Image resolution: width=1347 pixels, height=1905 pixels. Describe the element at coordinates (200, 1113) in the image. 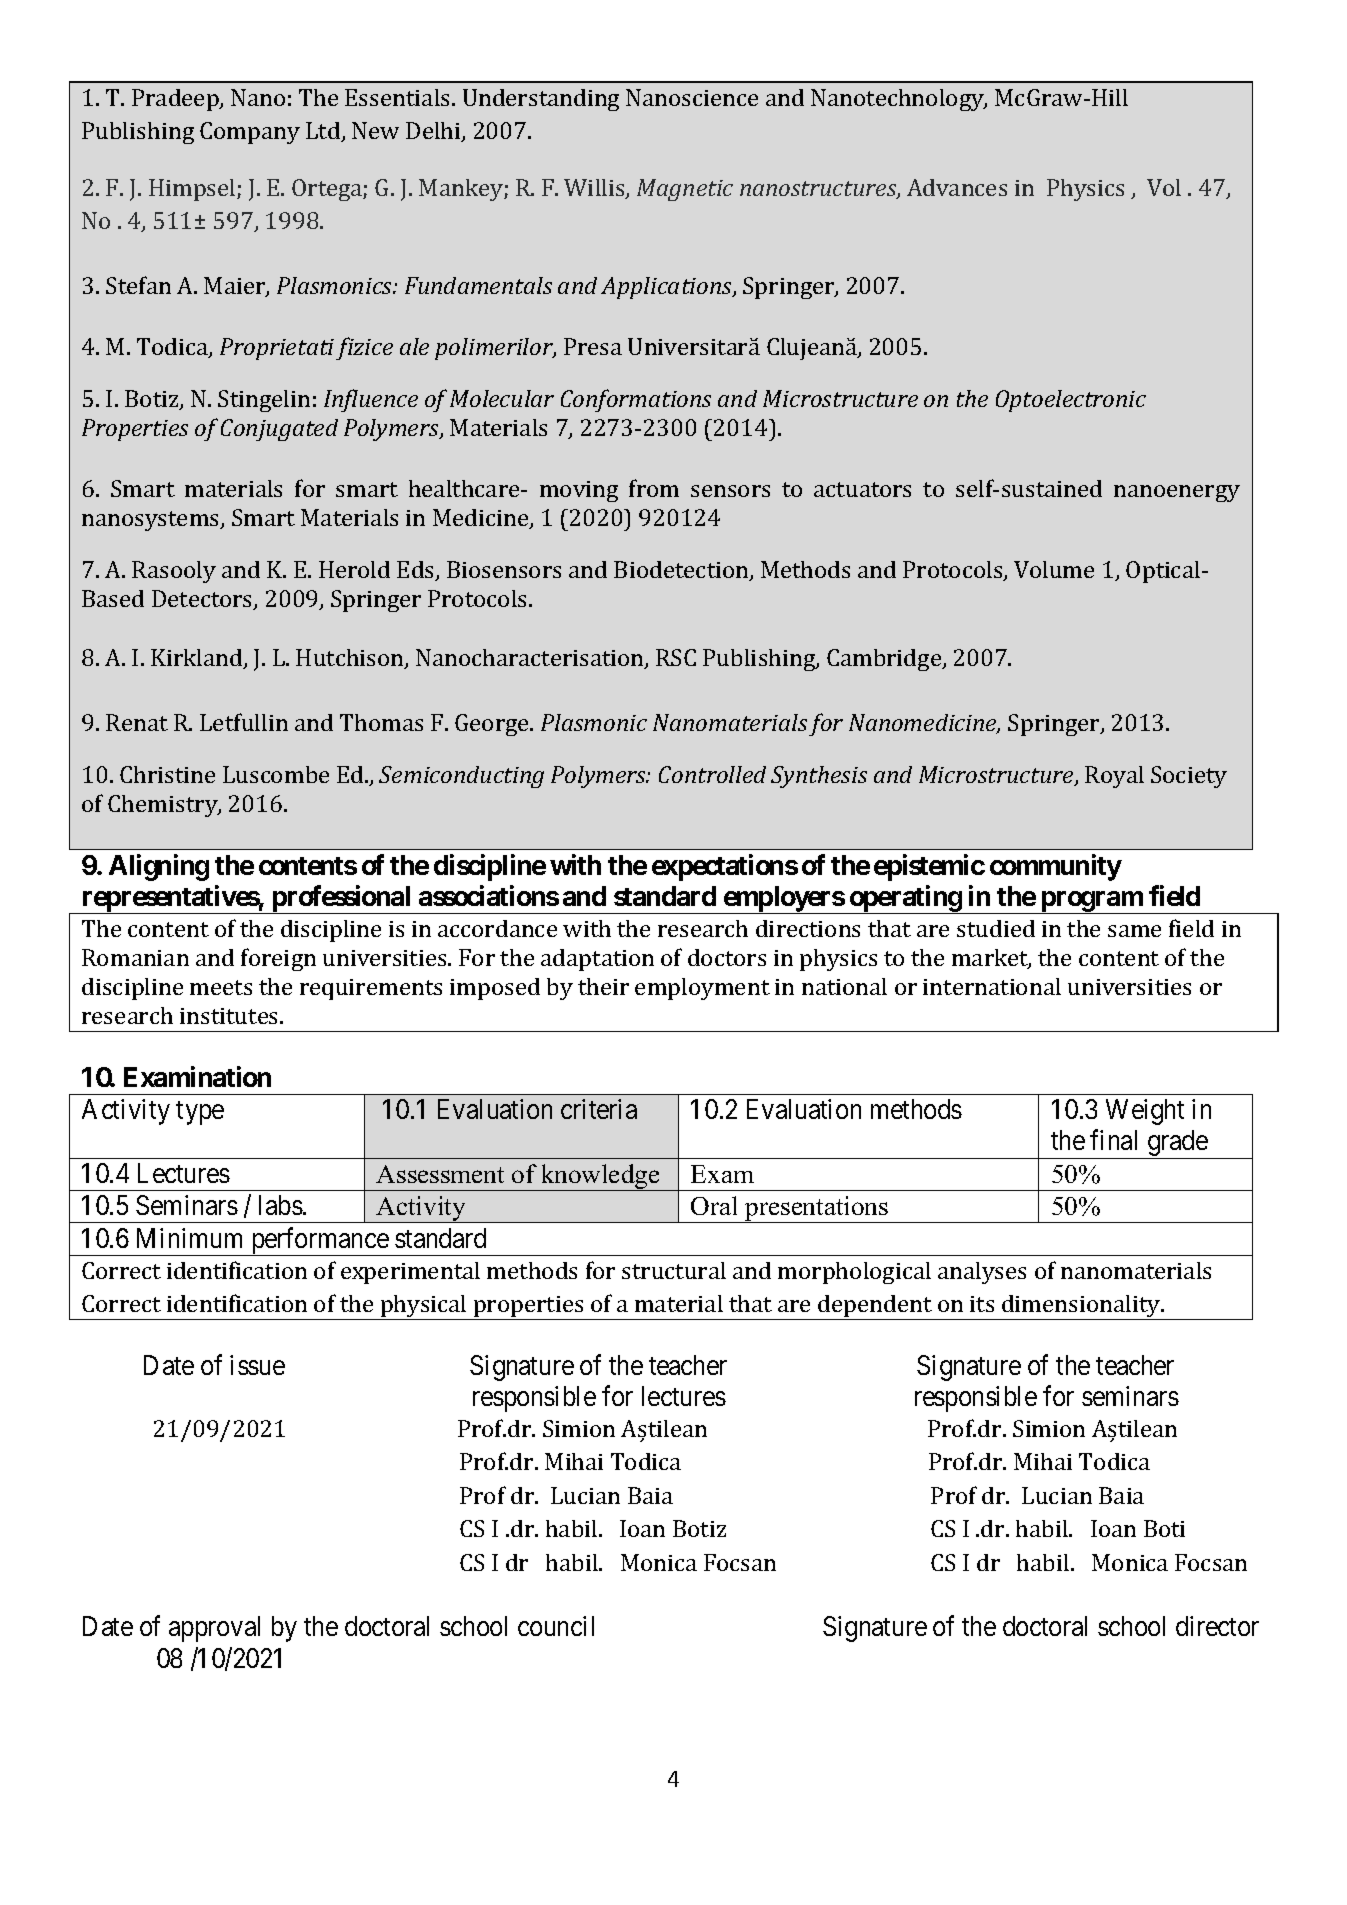

I see `type` at that location.
